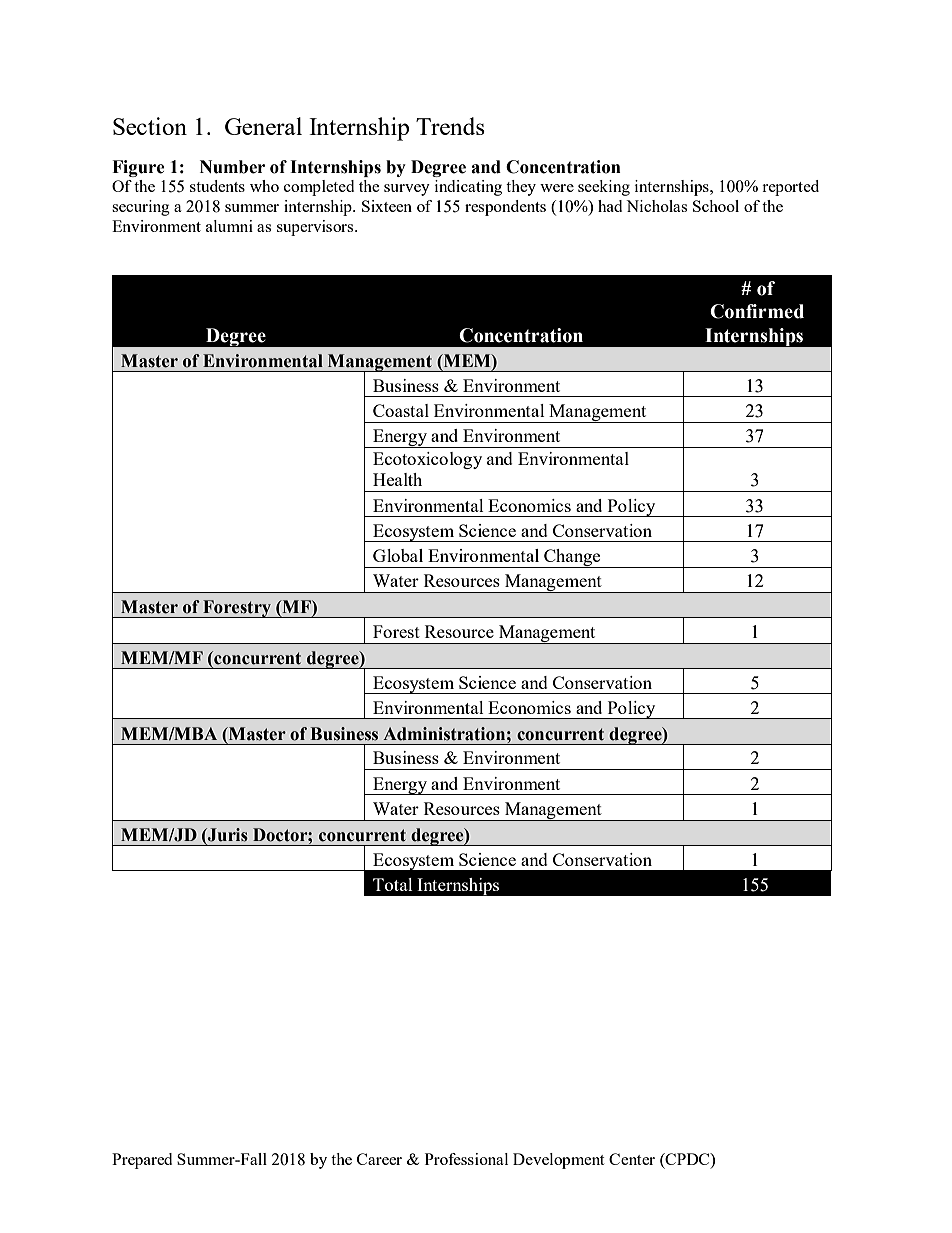 The height and width of the screenshot is (1233, 952). What do you see at coordinates (398, 555) in the screenshot?
I see `Global` at bounding box center [398, 555].
